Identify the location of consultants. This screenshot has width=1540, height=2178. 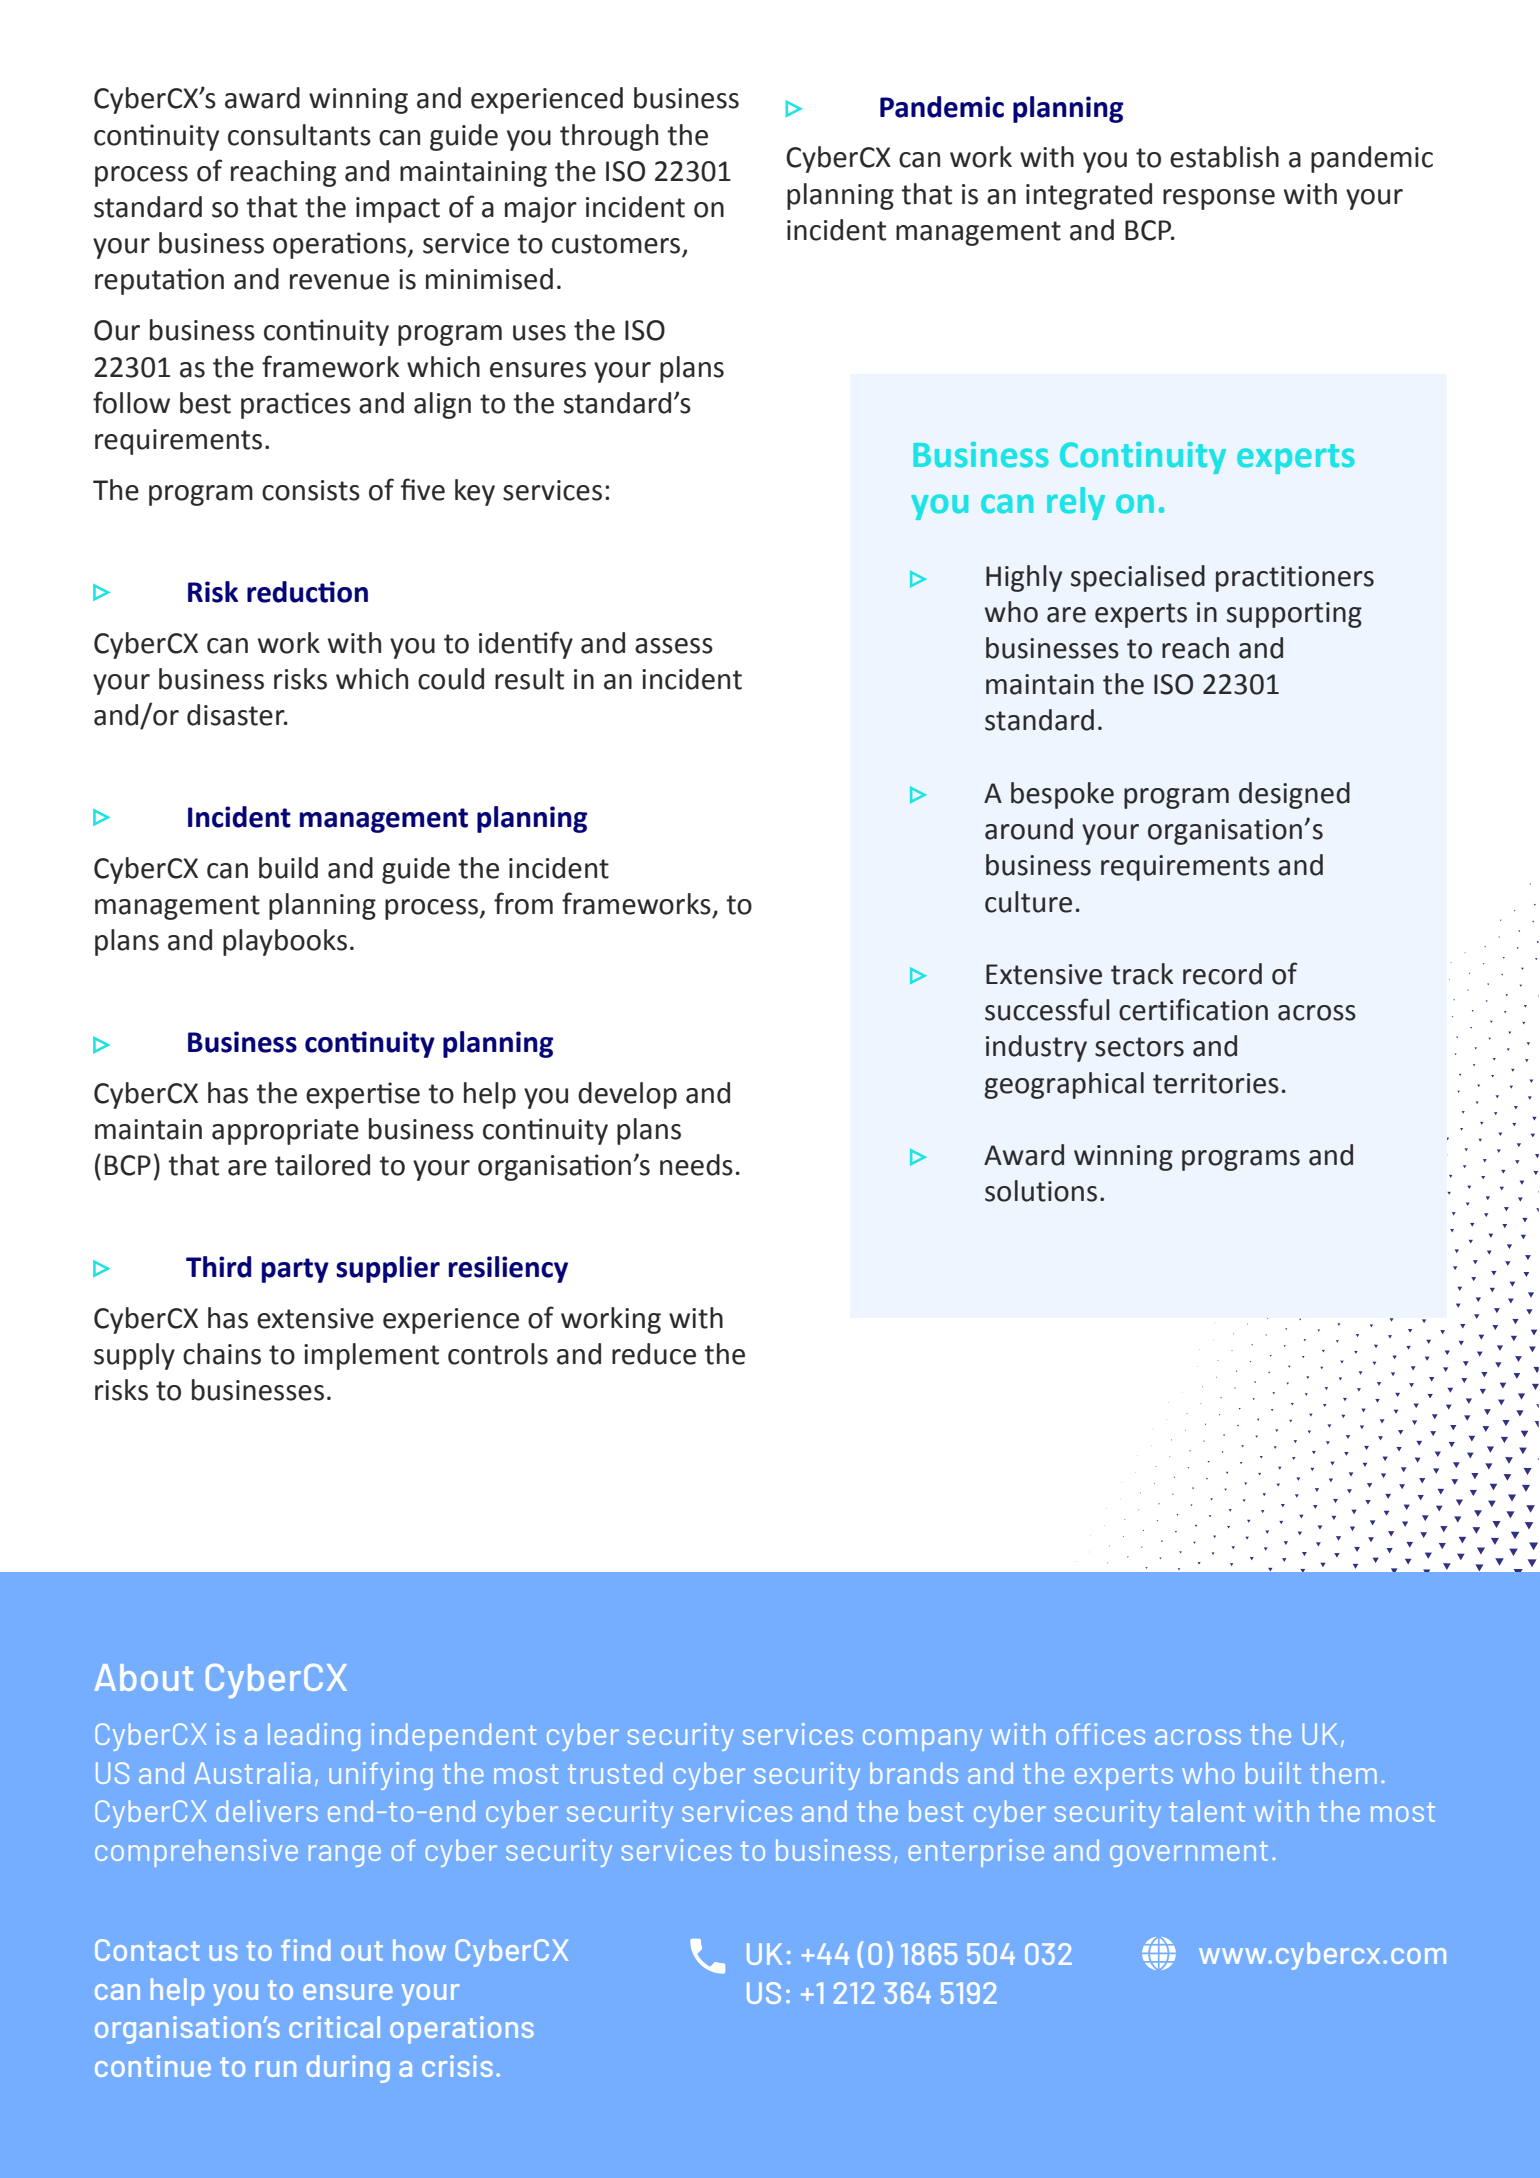
(299, 135).
